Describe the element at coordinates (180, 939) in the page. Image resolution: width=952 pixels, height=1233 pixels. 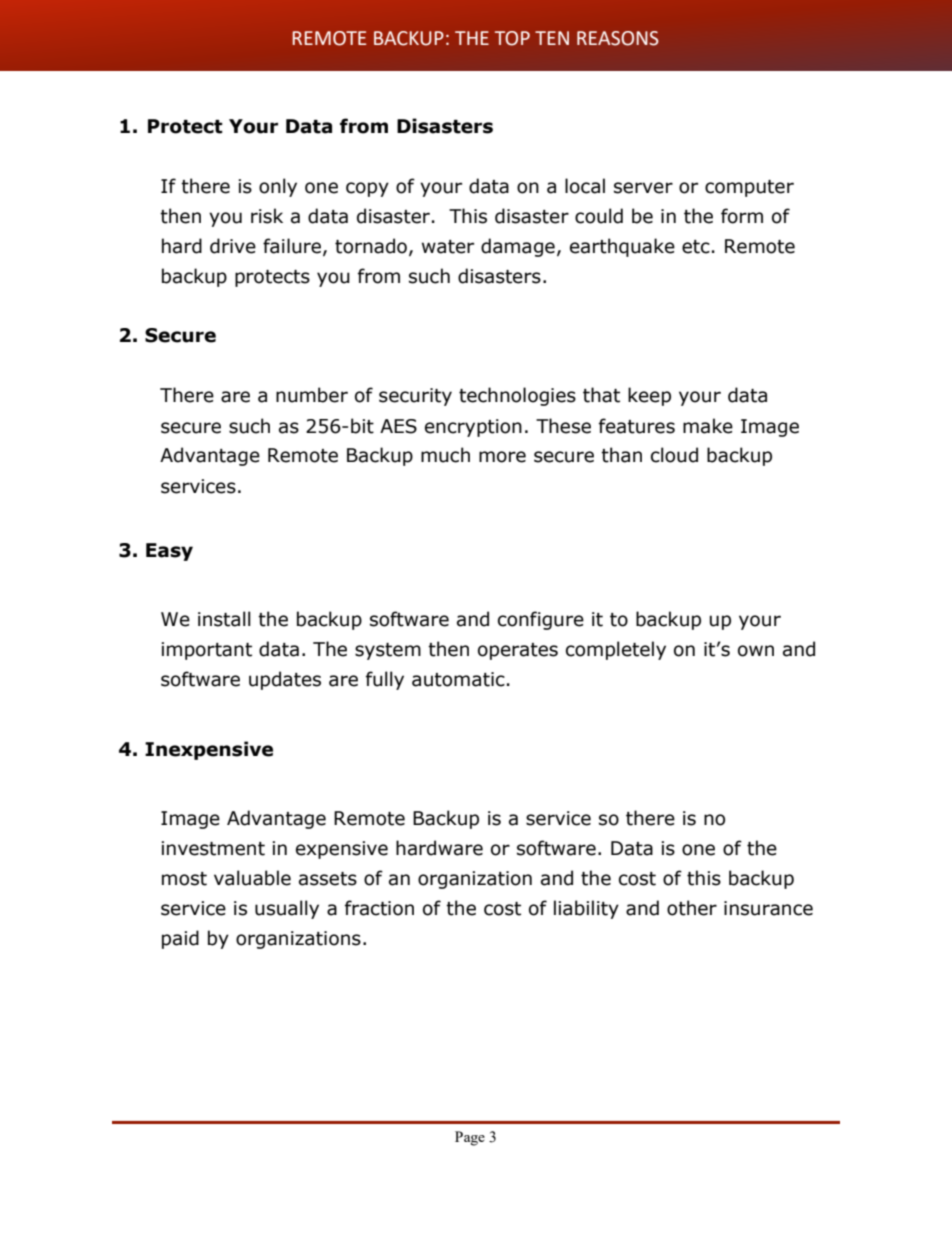
I see `paid` at that location.
